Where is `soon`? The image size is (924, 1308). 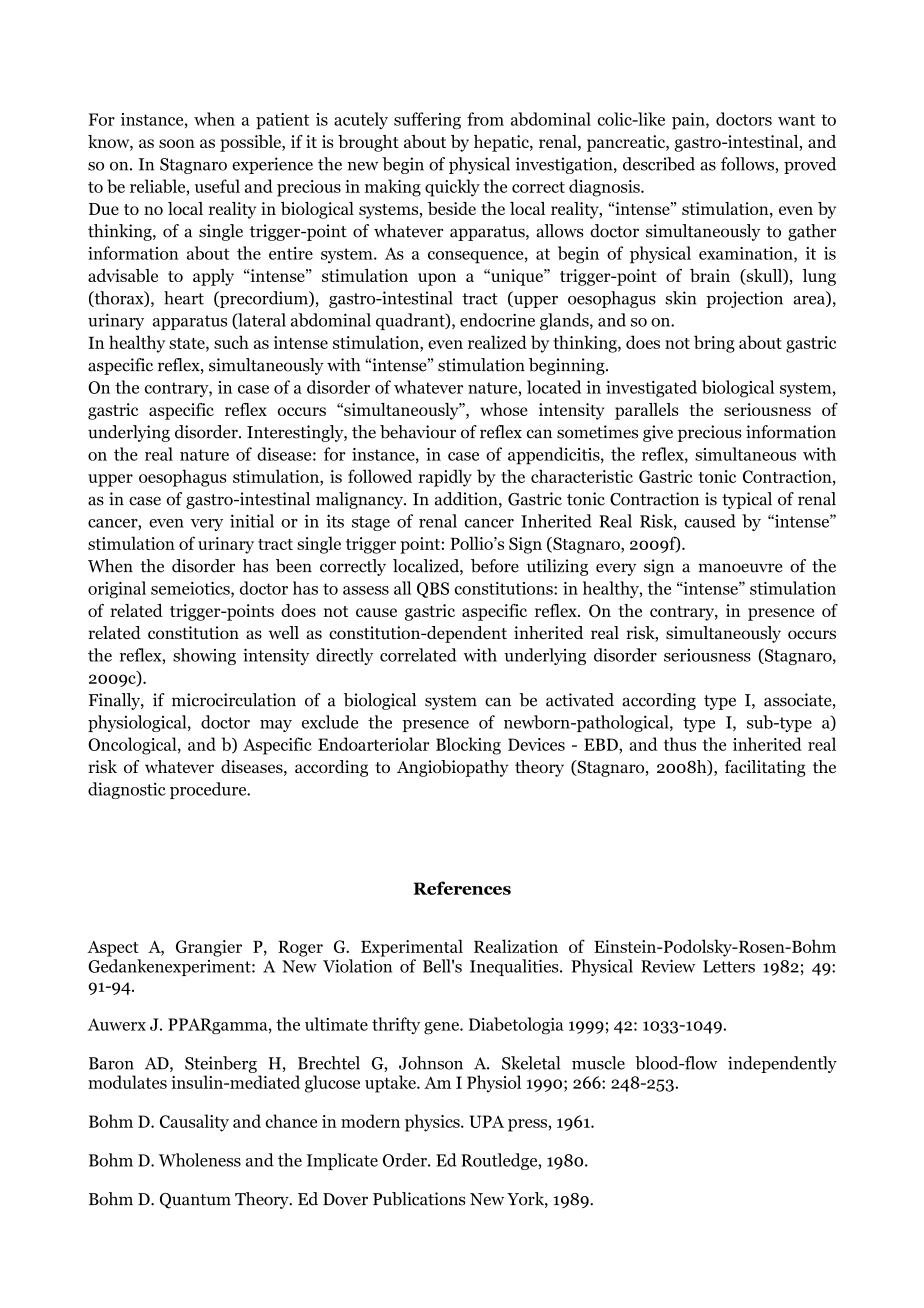
soon is located at coordinates (177, 143).
